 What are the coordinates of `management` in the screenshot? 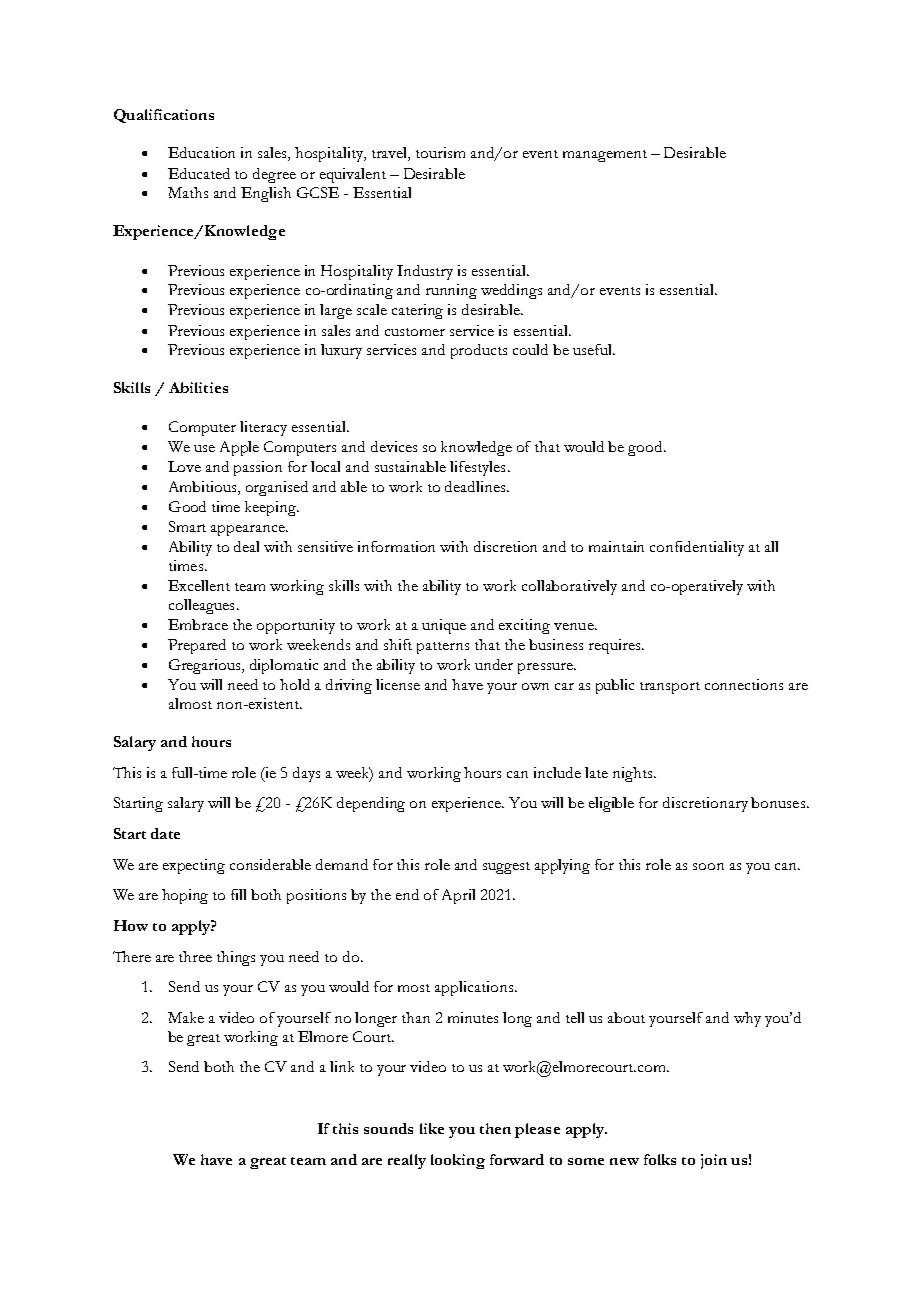 It's located at (605, 156).
